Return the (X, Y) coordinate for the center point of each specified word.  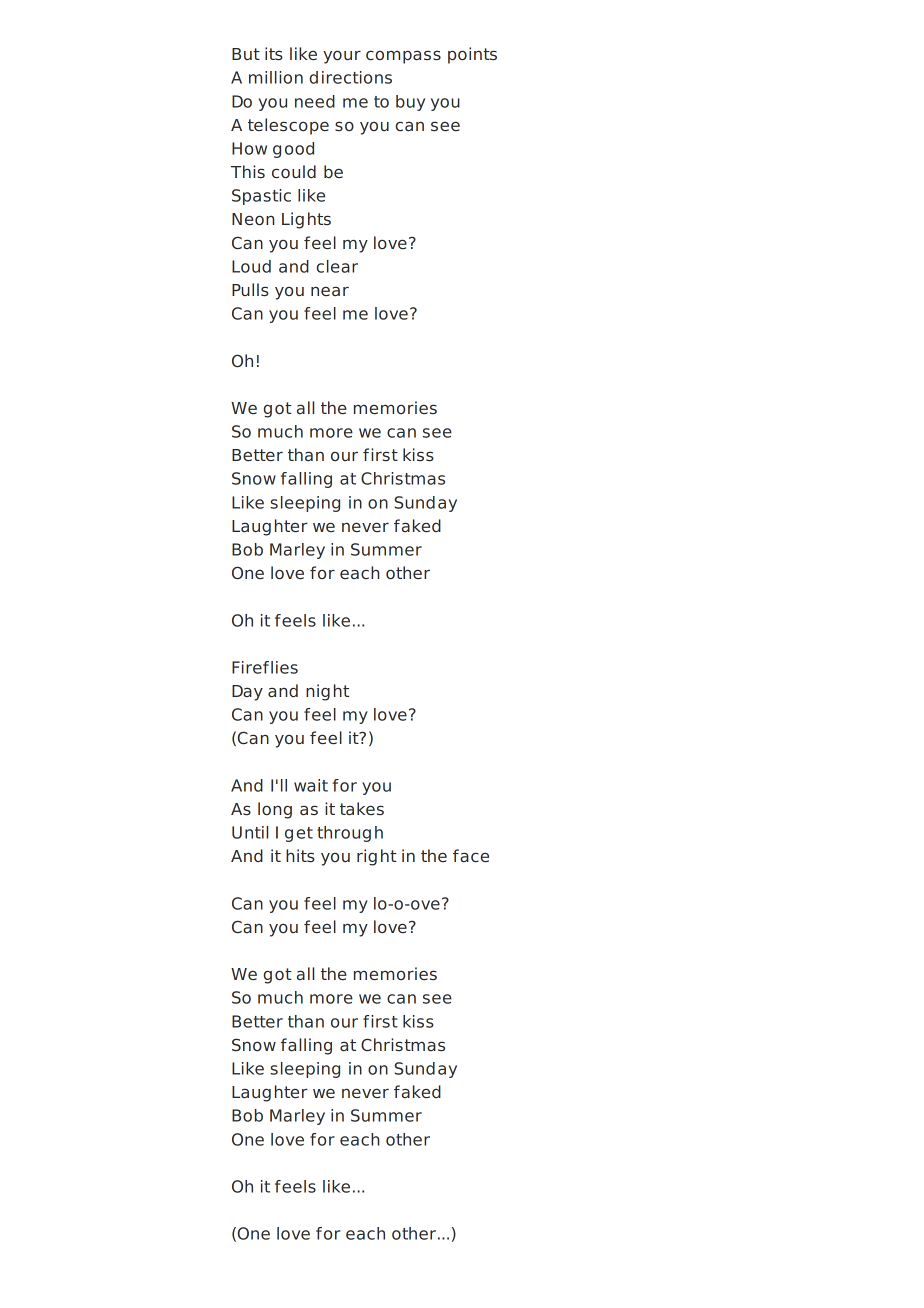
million (276, 77)
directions (350, 77)
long (275, 810)
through (350, 834)
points (472, 55)
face (471, 856)
